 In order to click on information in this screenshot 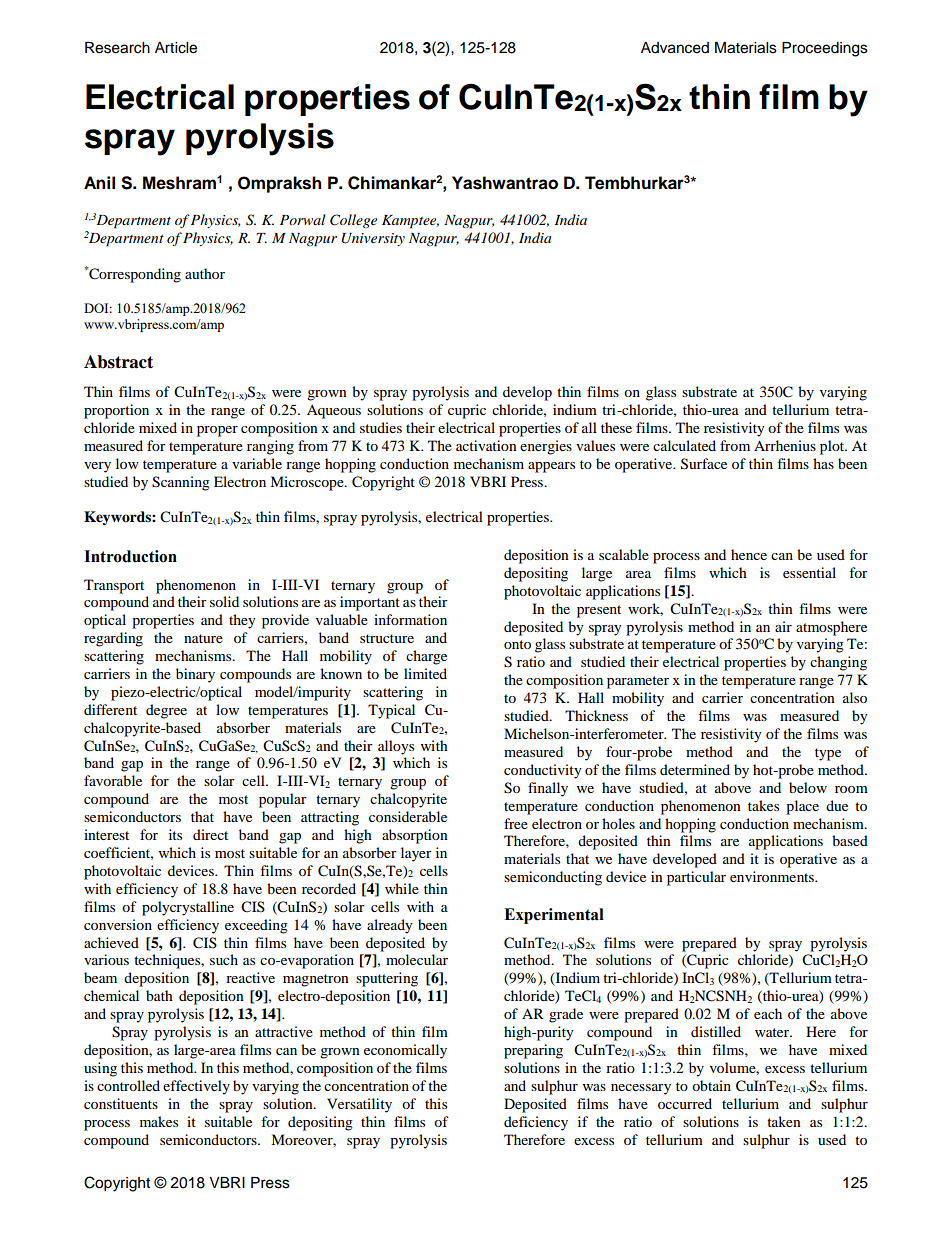, I will do `click(410, 619)`.
